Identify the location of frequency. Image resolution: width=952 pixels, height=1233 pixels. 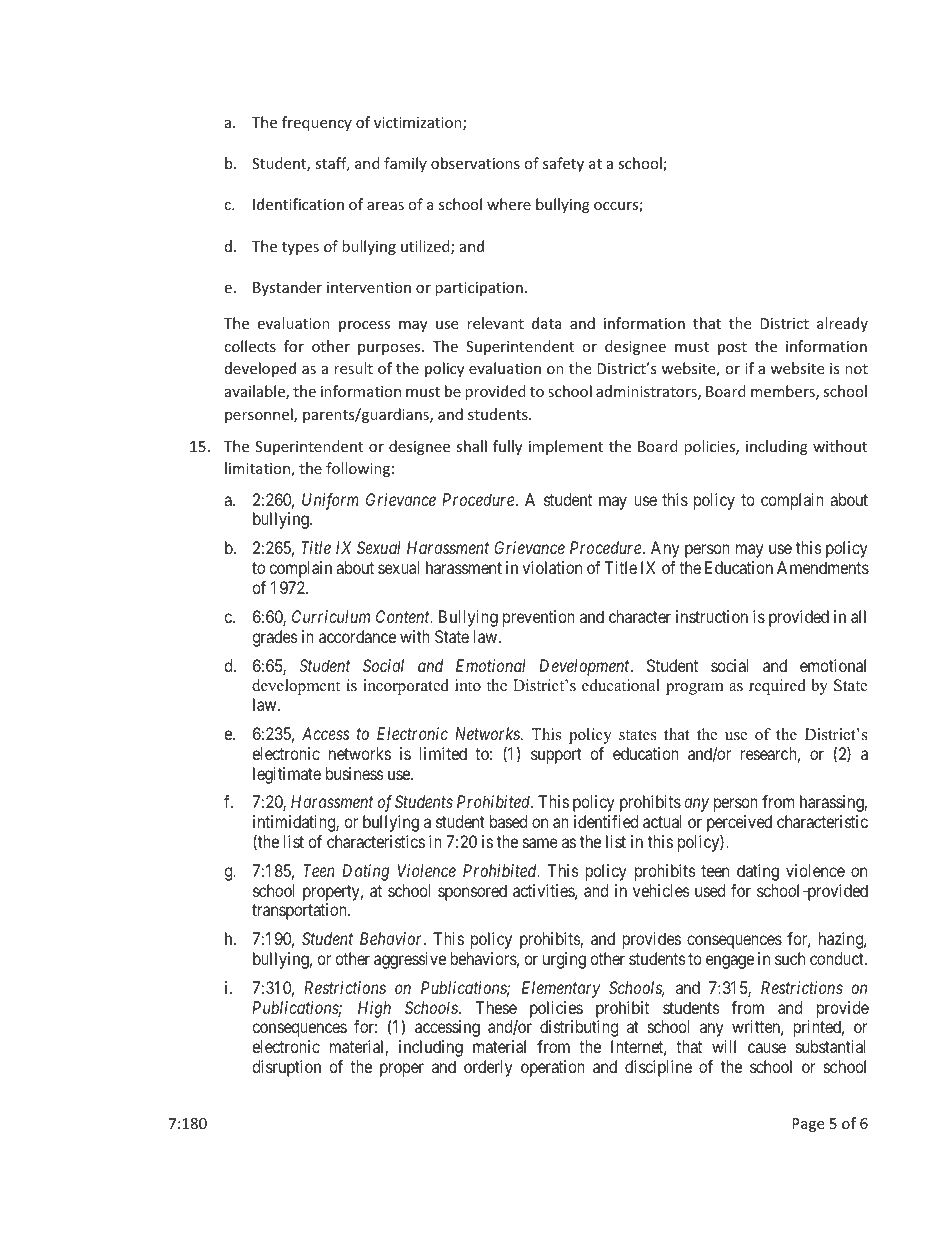
(317, 123).
